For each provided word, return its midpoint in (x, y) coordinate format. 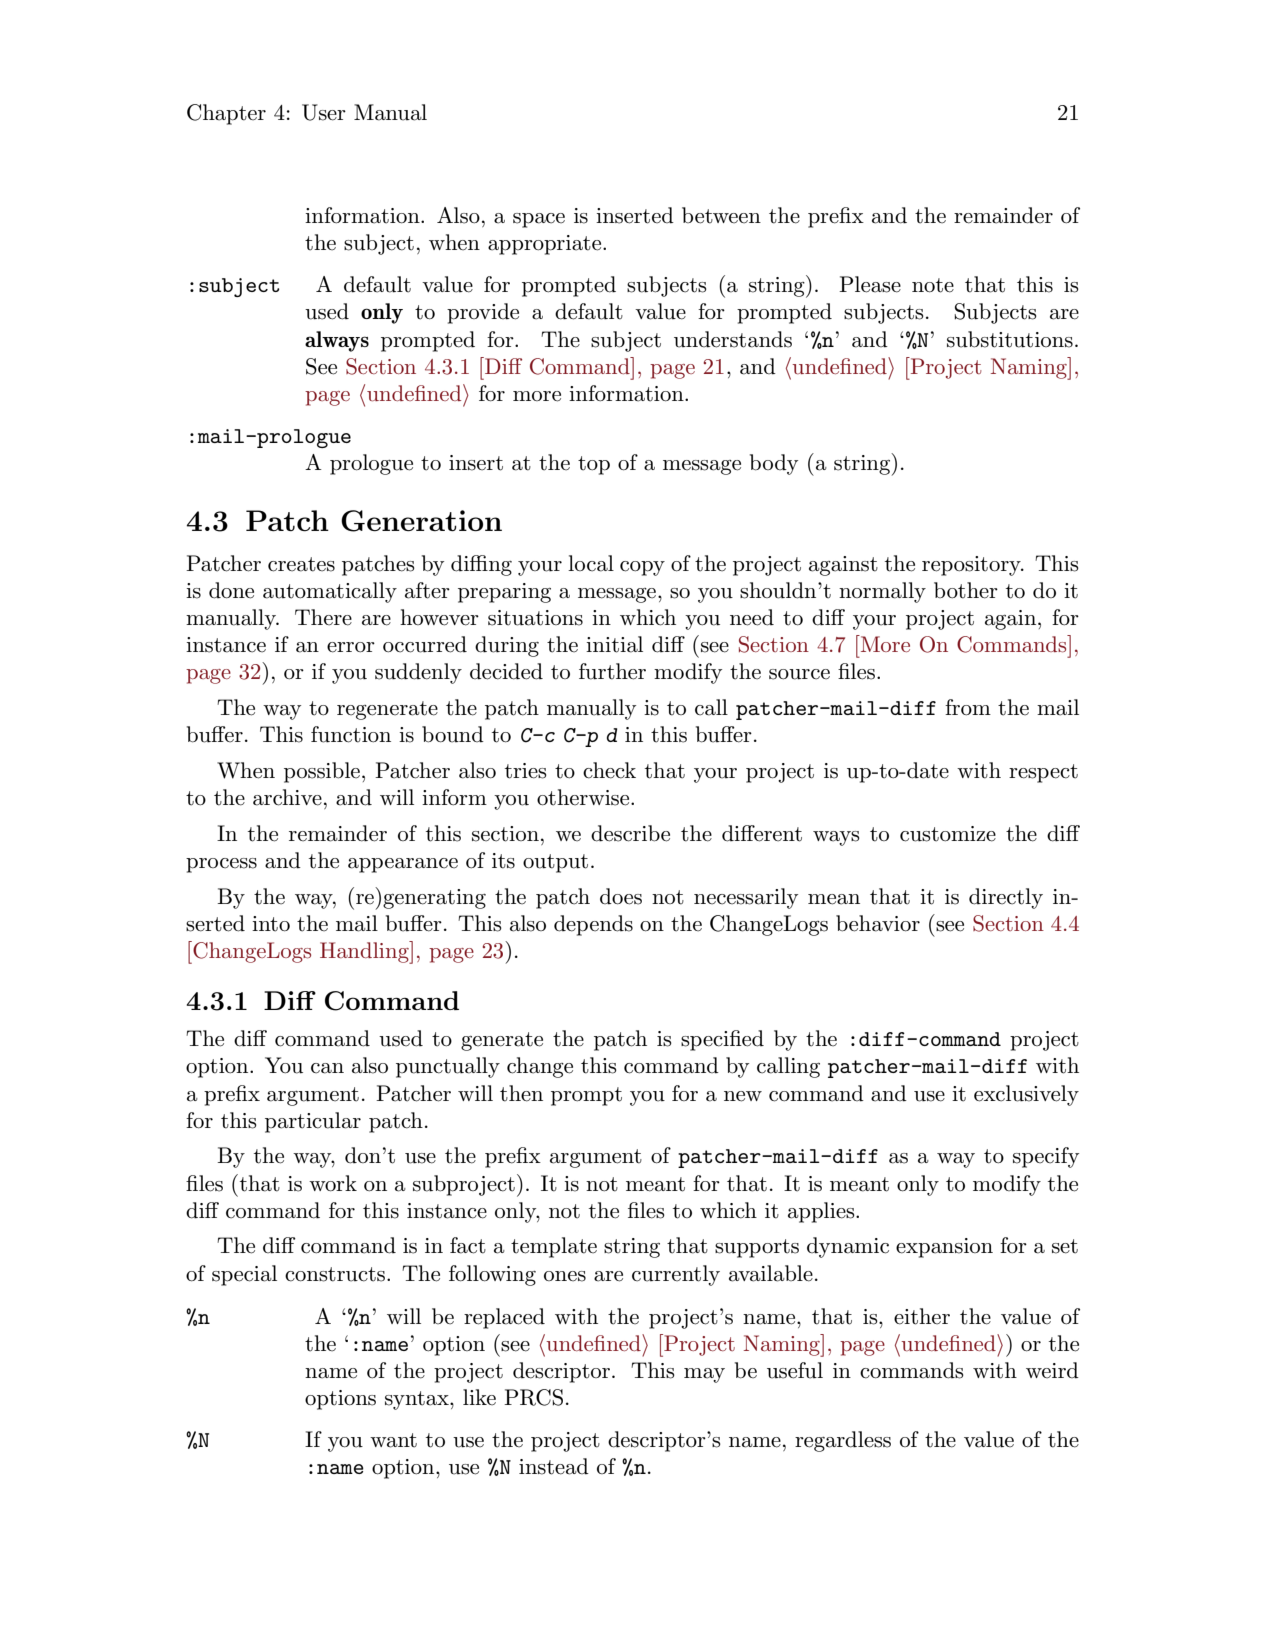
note (933, 285)
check (609, 770)
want (393, 1440)
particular (313, 1122)
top (594, 465)
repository (972, 566)
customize (948, 834)
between (721, 215)
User (324, 112)
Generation (421, 521)
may (704, 1375)
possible (322, 772)
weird (1052, 1370)
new (743, 1096)
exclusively (1026, 1095)
